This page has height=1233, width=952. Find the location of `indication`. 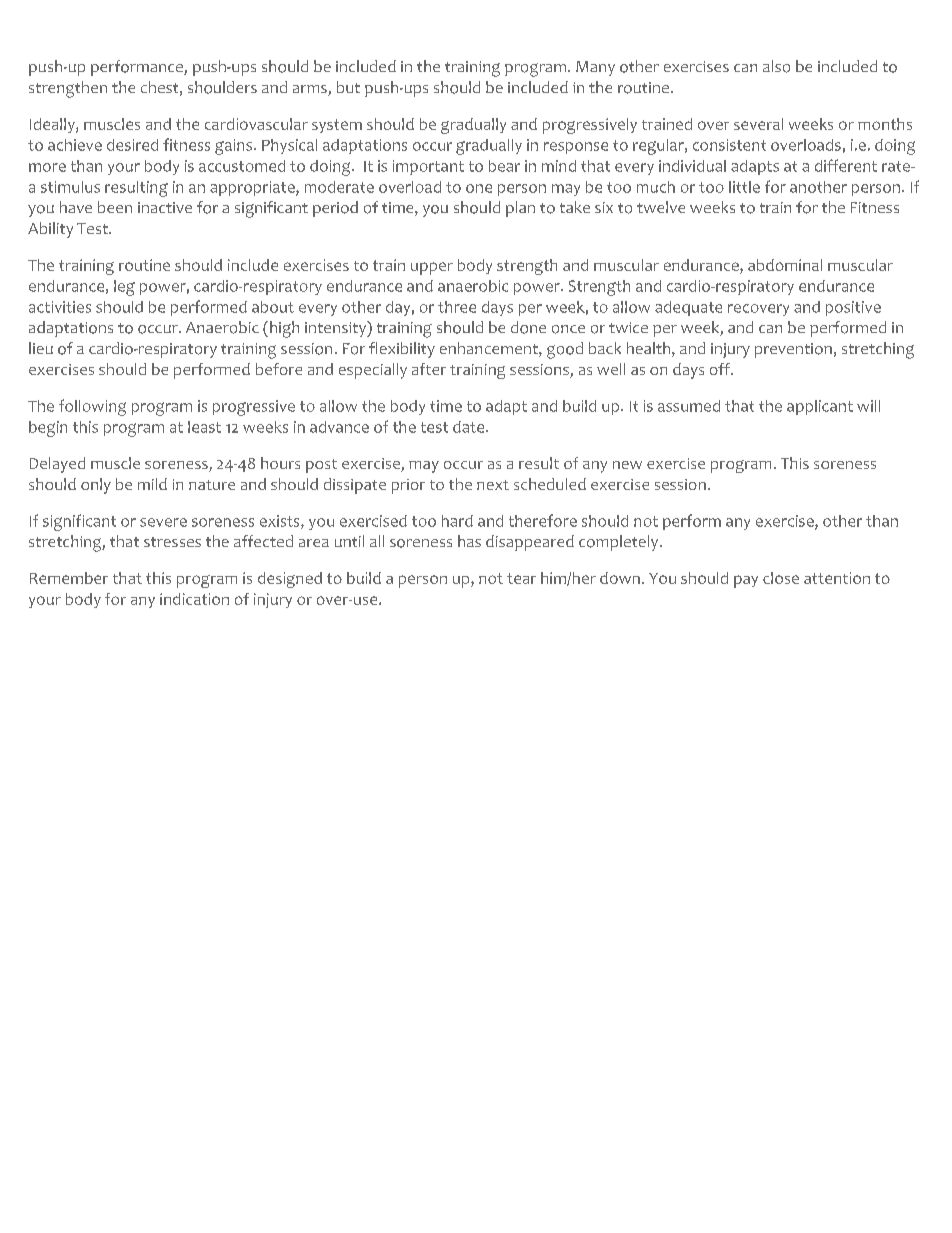

indication is located at coordinates (194, 599).
